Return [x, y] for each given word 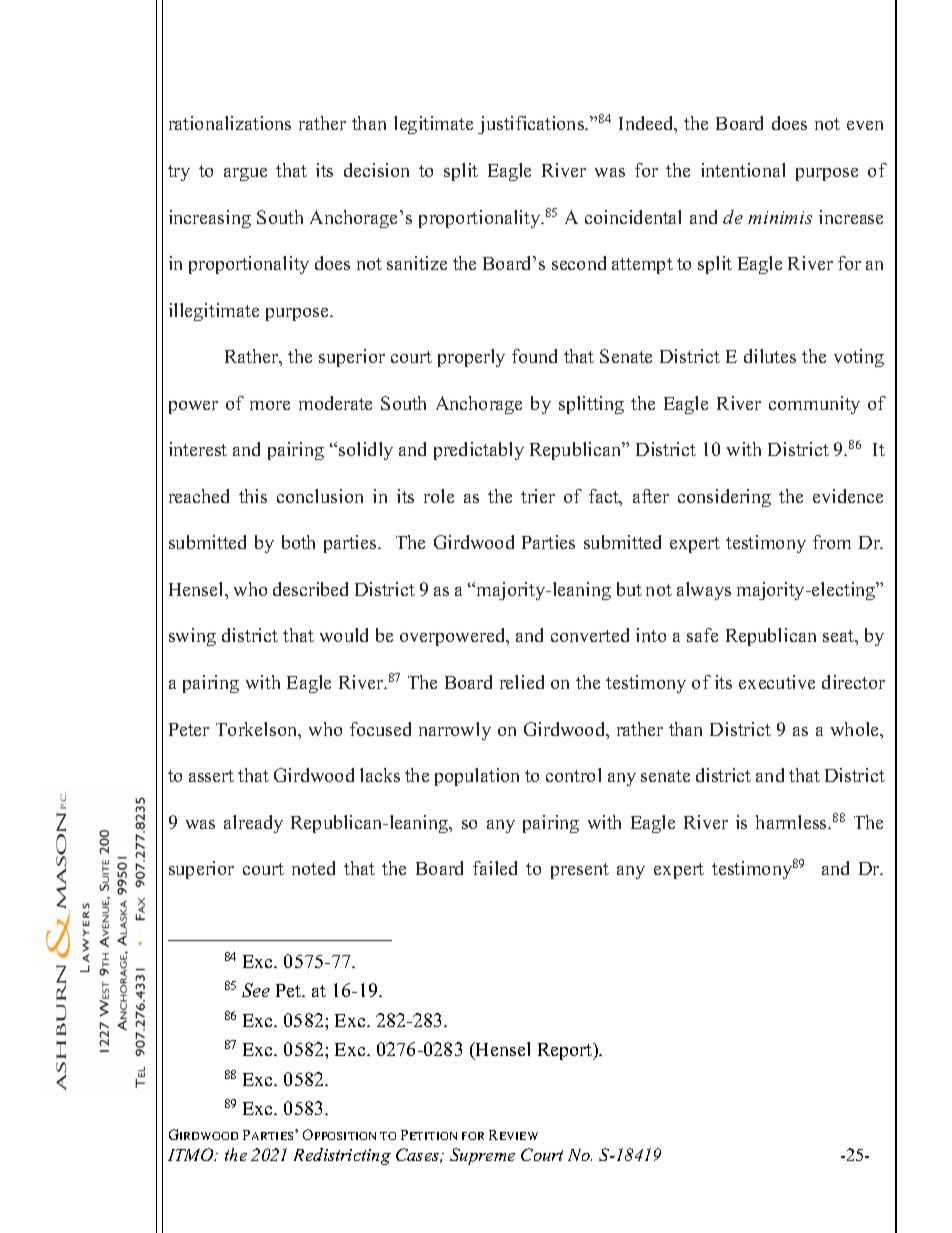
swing [192, 637]
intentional [743, 170]
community [814, 405]
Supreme [482, 1156]
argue [245, 174]
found [534, 356]
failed [495, 868]
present [580, 871]
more [270, 405]
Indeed [647, 124]
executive [777, 682]
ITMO [192, 1154]
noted [313, 868]
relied [522, 682]
